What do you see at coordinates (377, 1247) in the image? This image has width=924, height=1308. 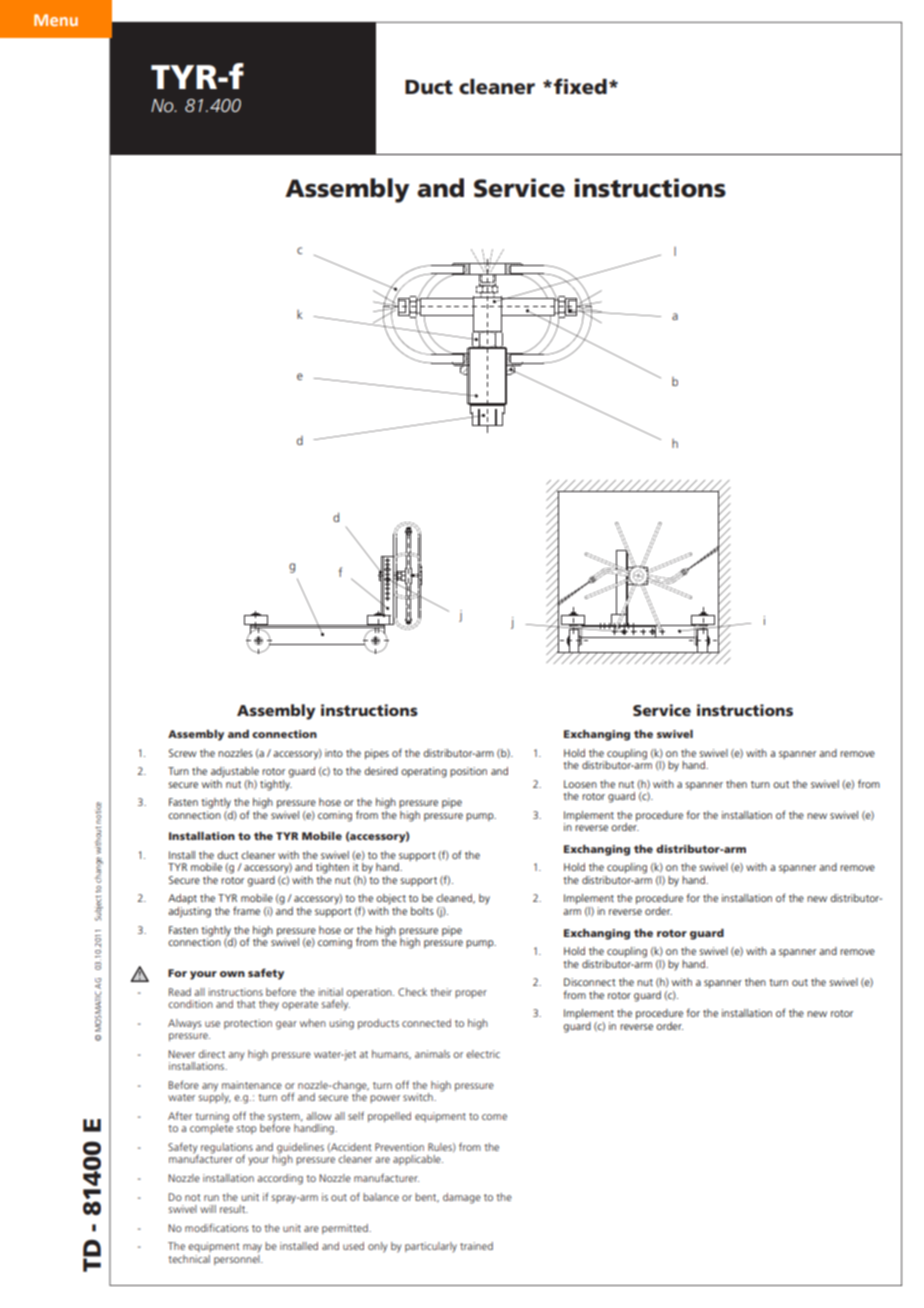 I see `only` at bounding box center [377, 1247].
